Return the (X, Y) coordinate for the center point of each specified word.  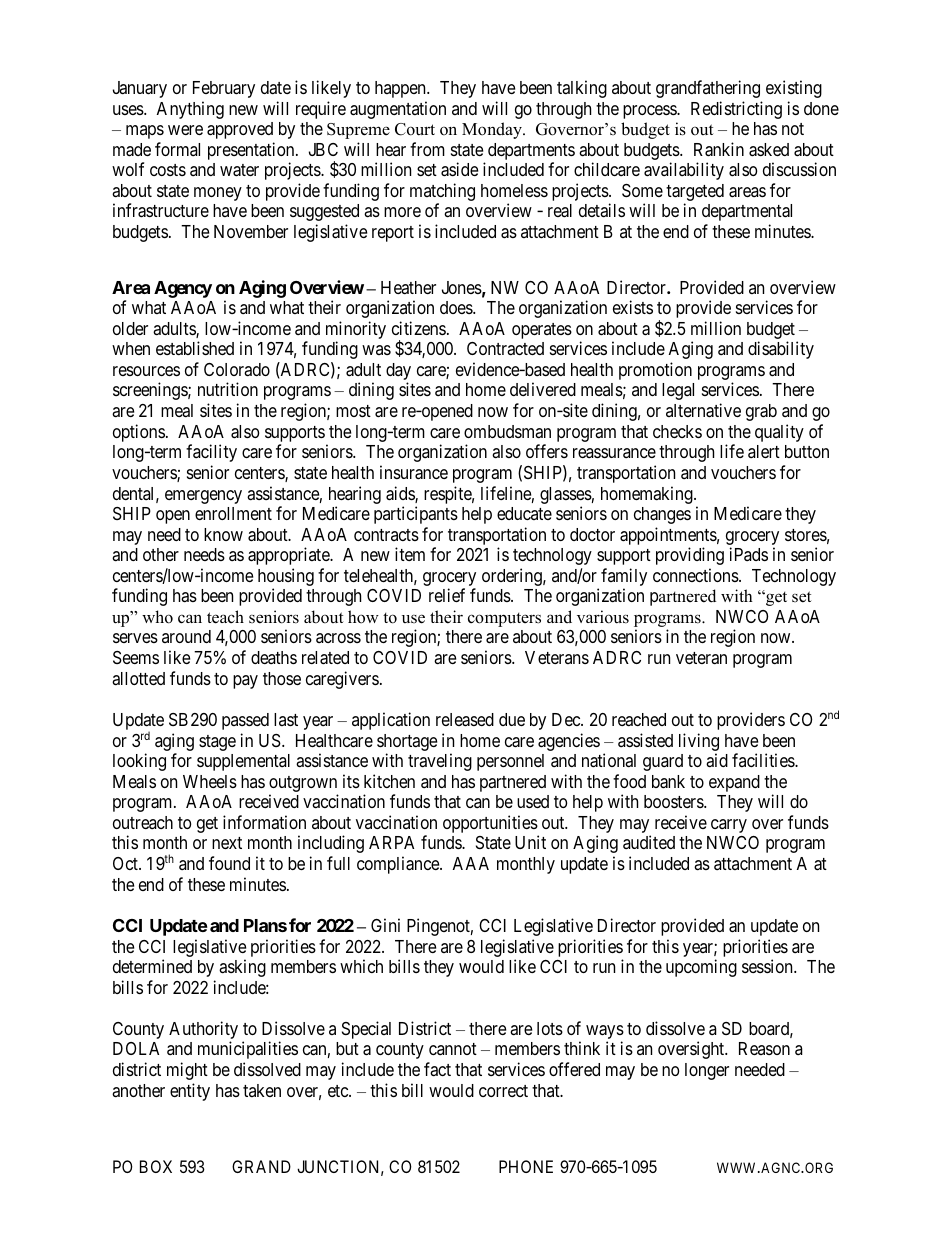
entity (190, 1092)
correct (503, 1091)
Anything (190, 110)
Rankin (719, 149)
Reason (764, 1048)
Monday (493, 130)
